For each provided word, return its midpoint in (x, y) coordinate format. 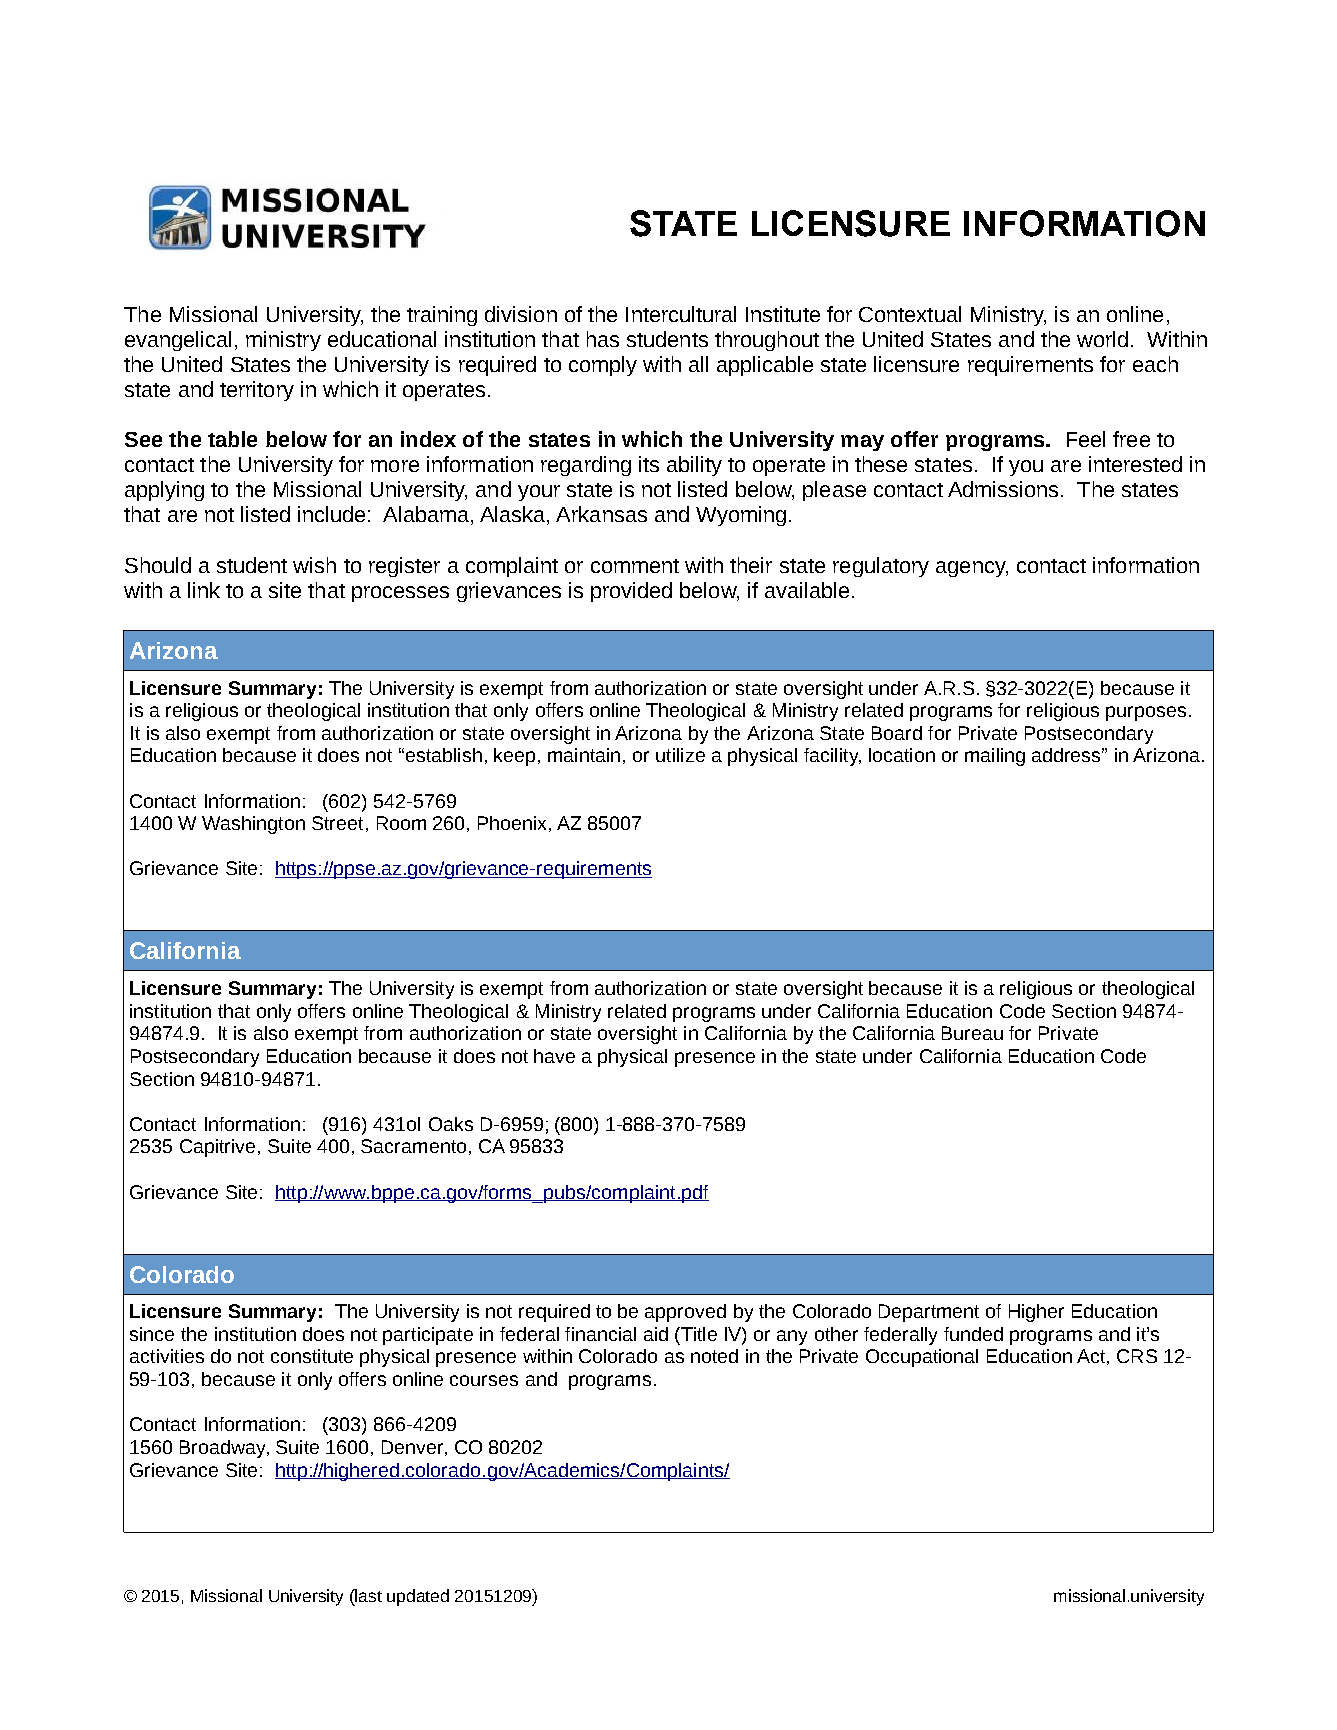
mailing (995, 757)
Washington (253, 825)
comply (603, 366)
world (1102, 339)
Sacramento (413, 1146)
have (554, 1056)
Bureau (972, 1033)
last (368, 1595)
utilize (680, 755)
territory (257, 391)
